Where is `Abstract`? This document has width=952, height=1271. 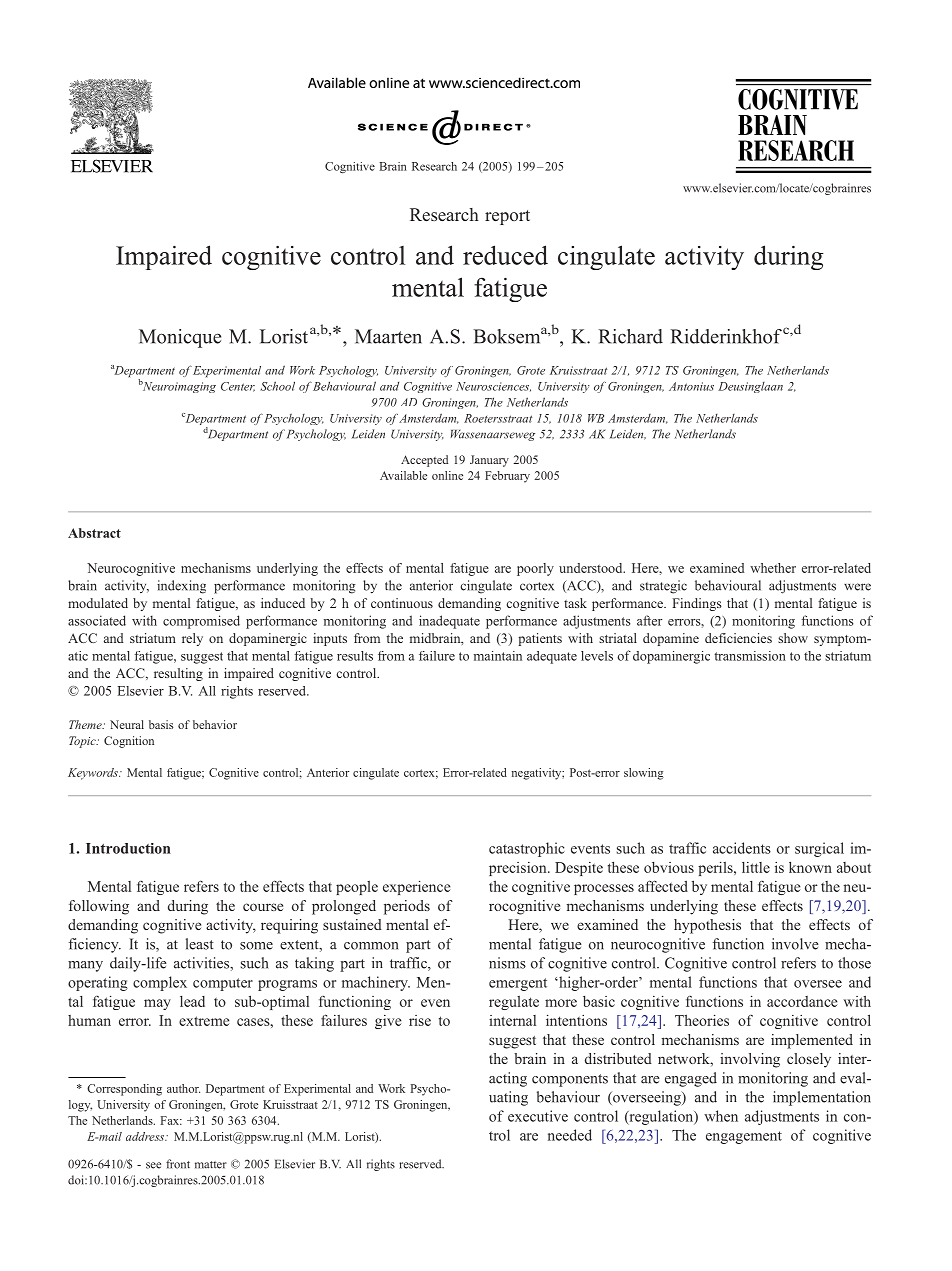 Abstract is located at coordinates (94, 533).
